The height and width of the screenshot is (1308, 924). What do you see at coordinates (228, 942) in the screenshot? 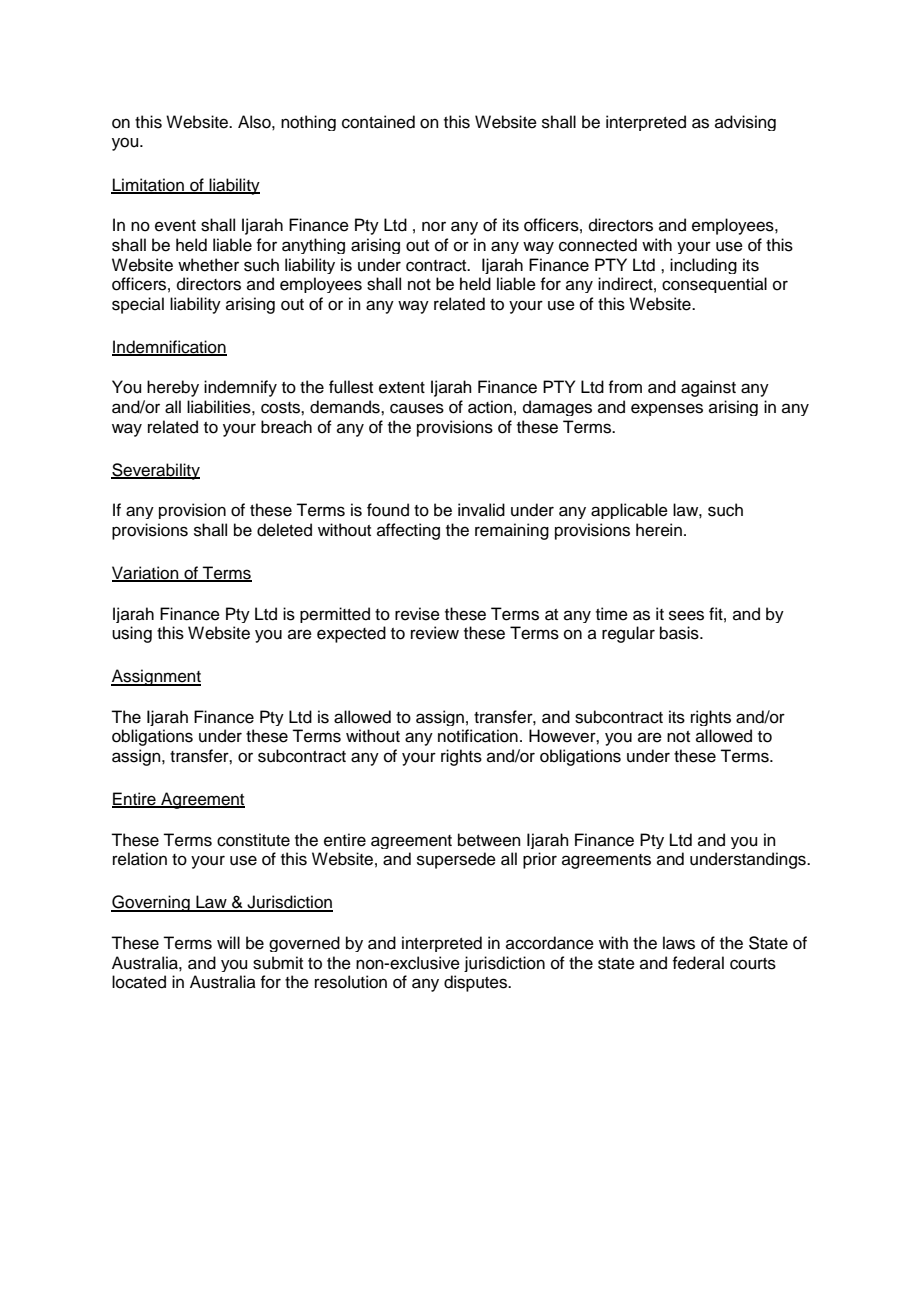
I see `will` at bounding box center [228, 942].
